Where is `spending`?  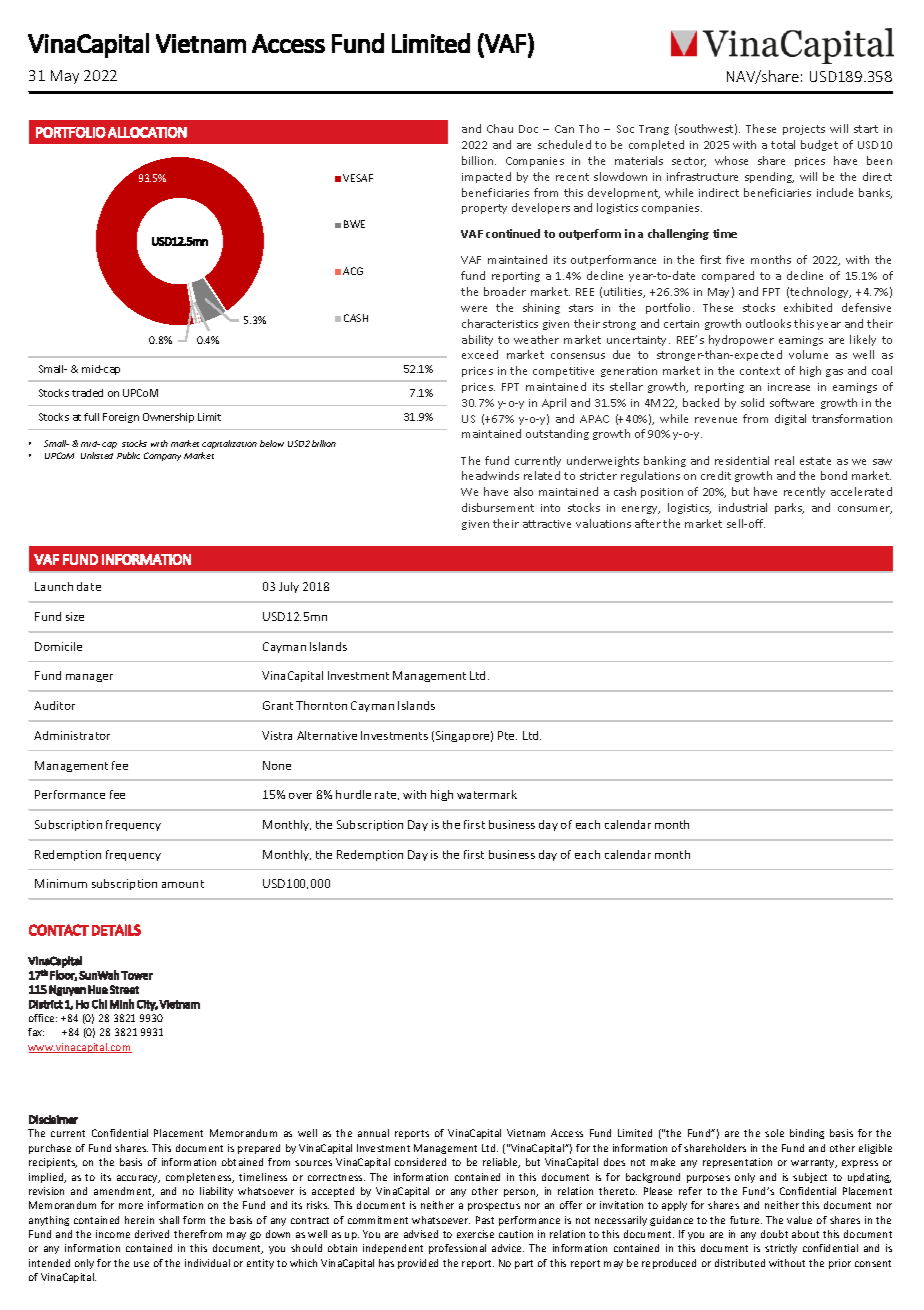 spending is located at coordinates (769, 177).
